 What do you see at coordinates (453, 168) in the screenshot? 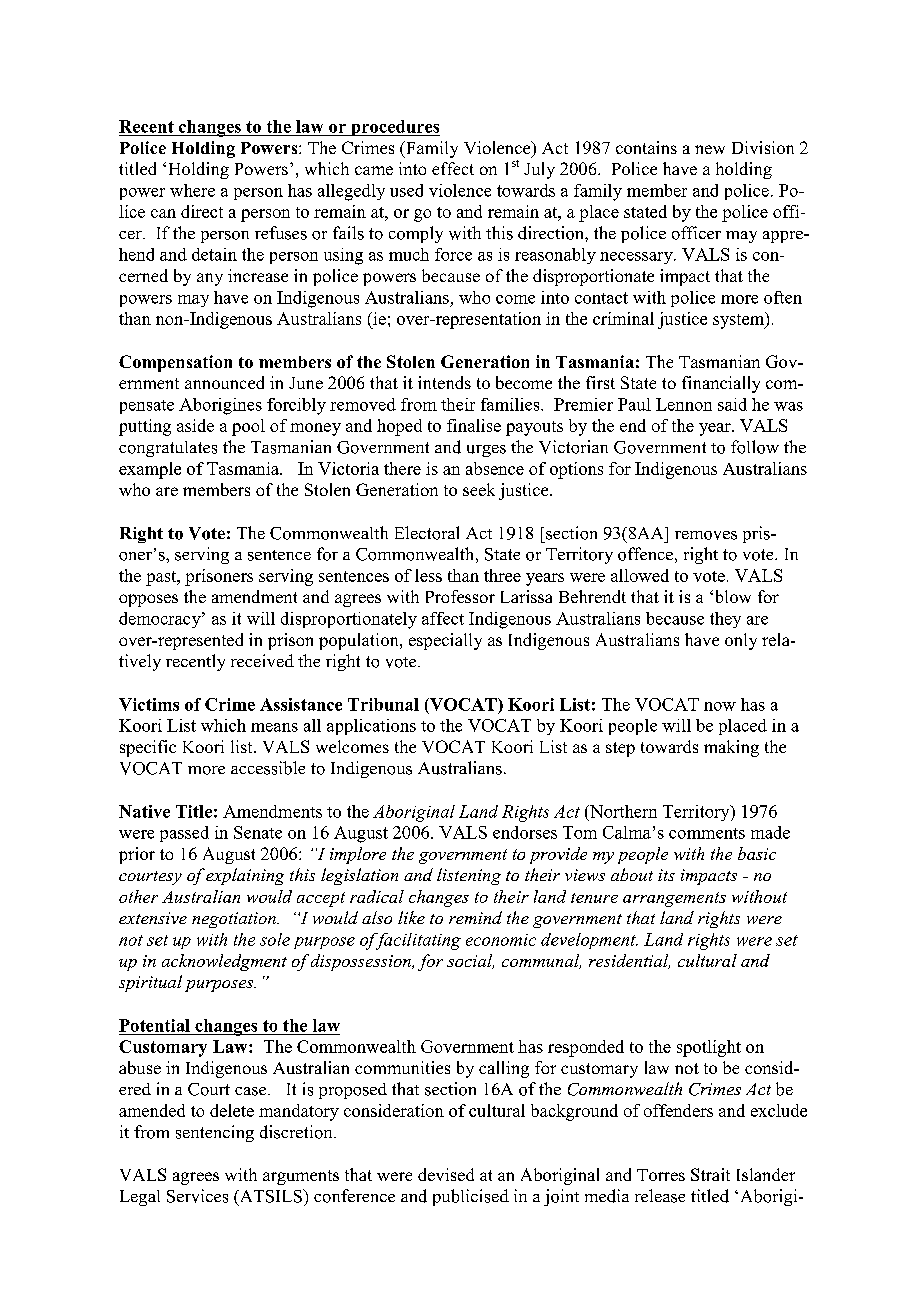
I see `effect` at bounding box center [453, 168].
